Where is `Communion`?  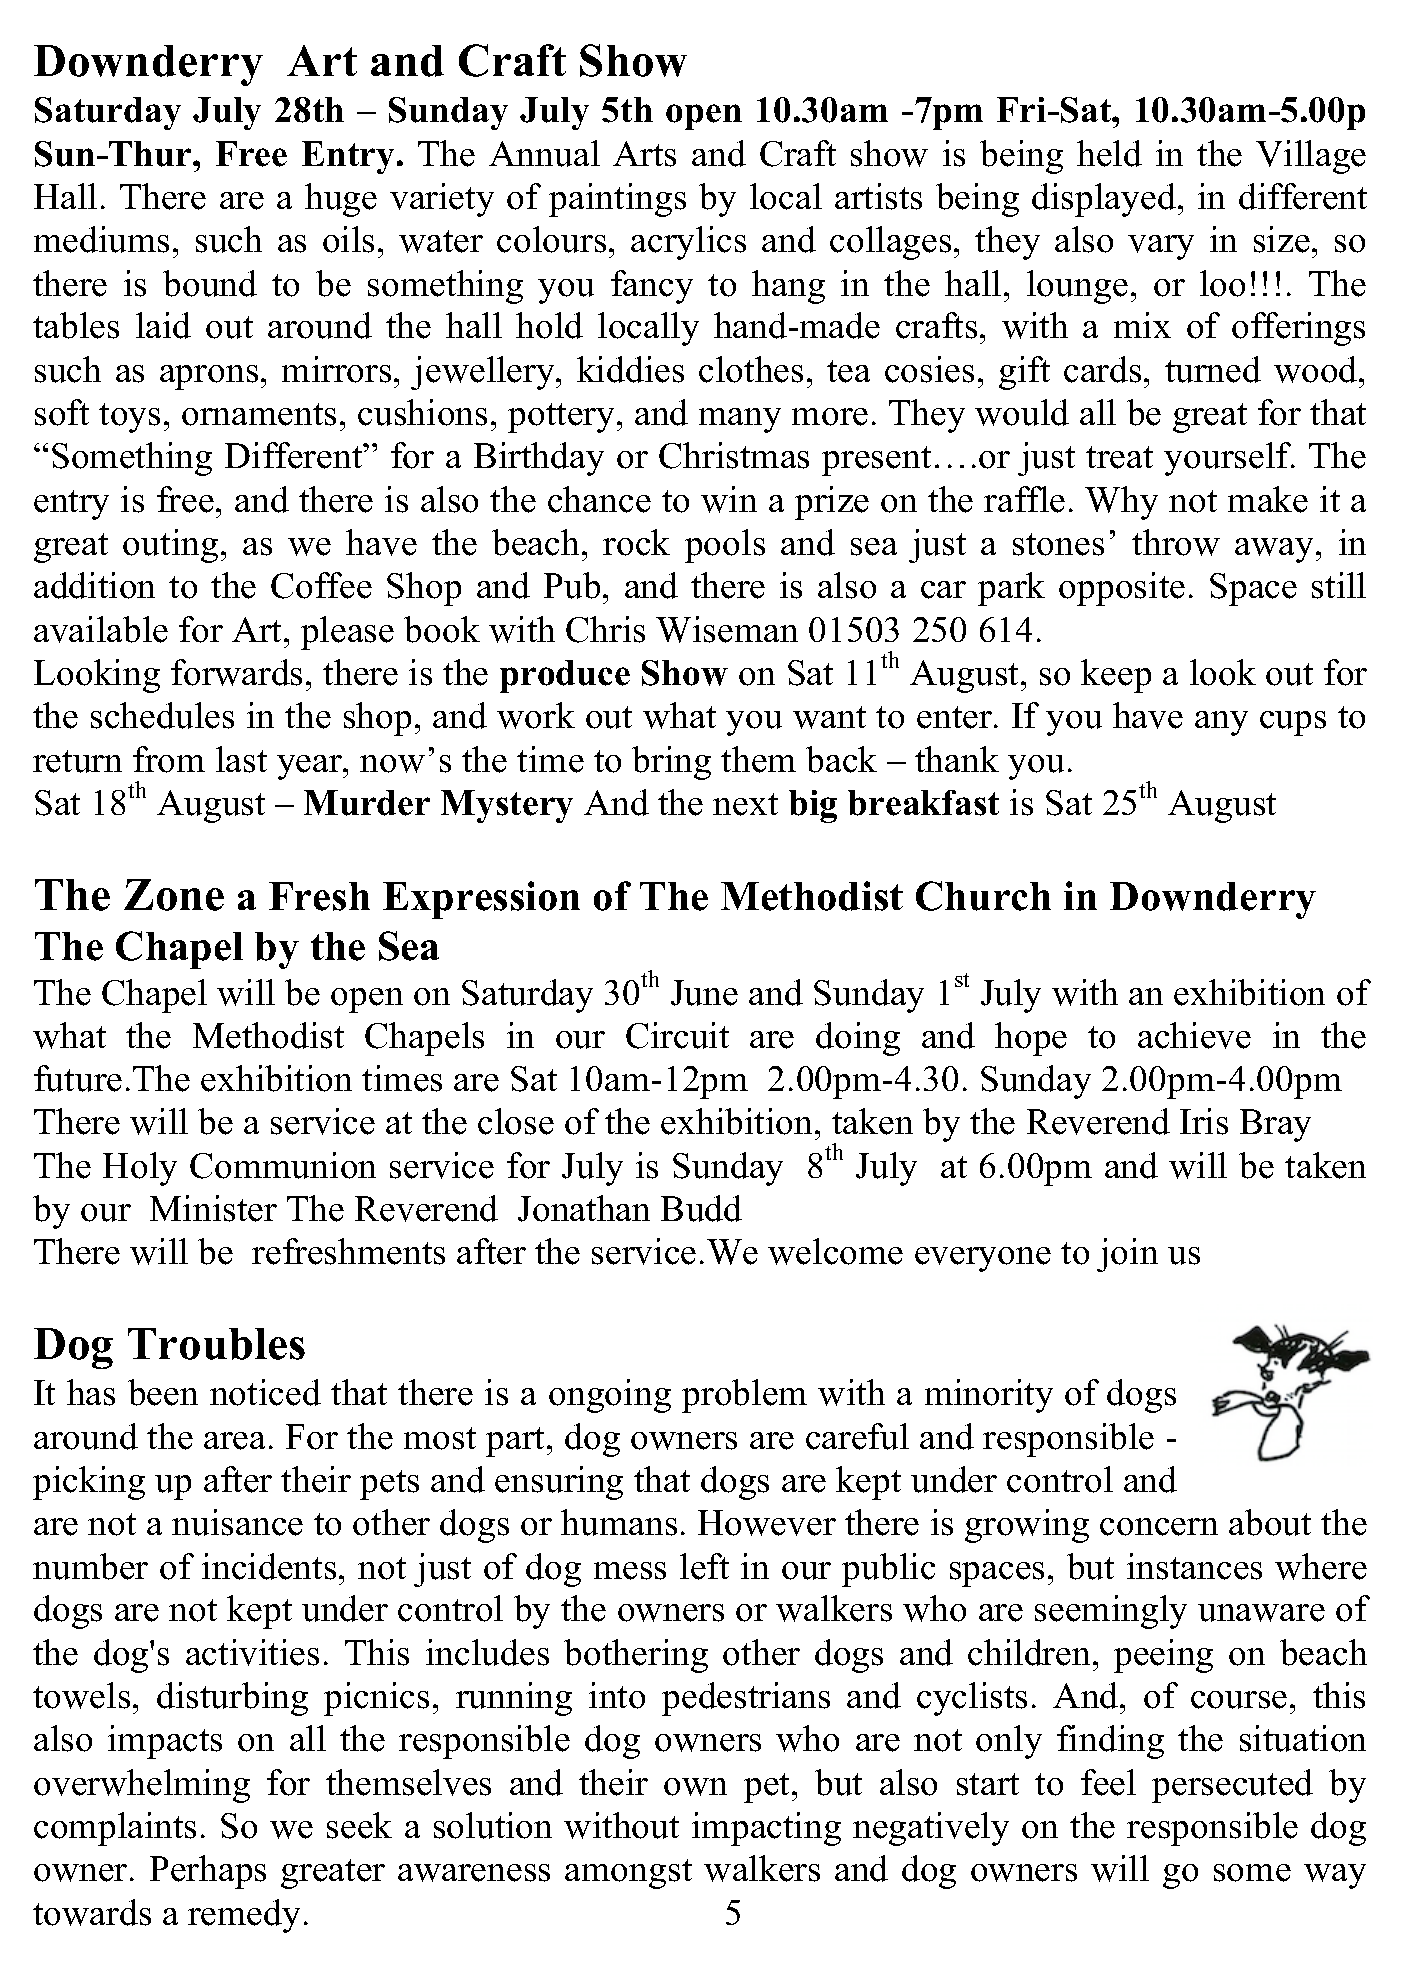
Communion is located at coordinates (283, 1165).
